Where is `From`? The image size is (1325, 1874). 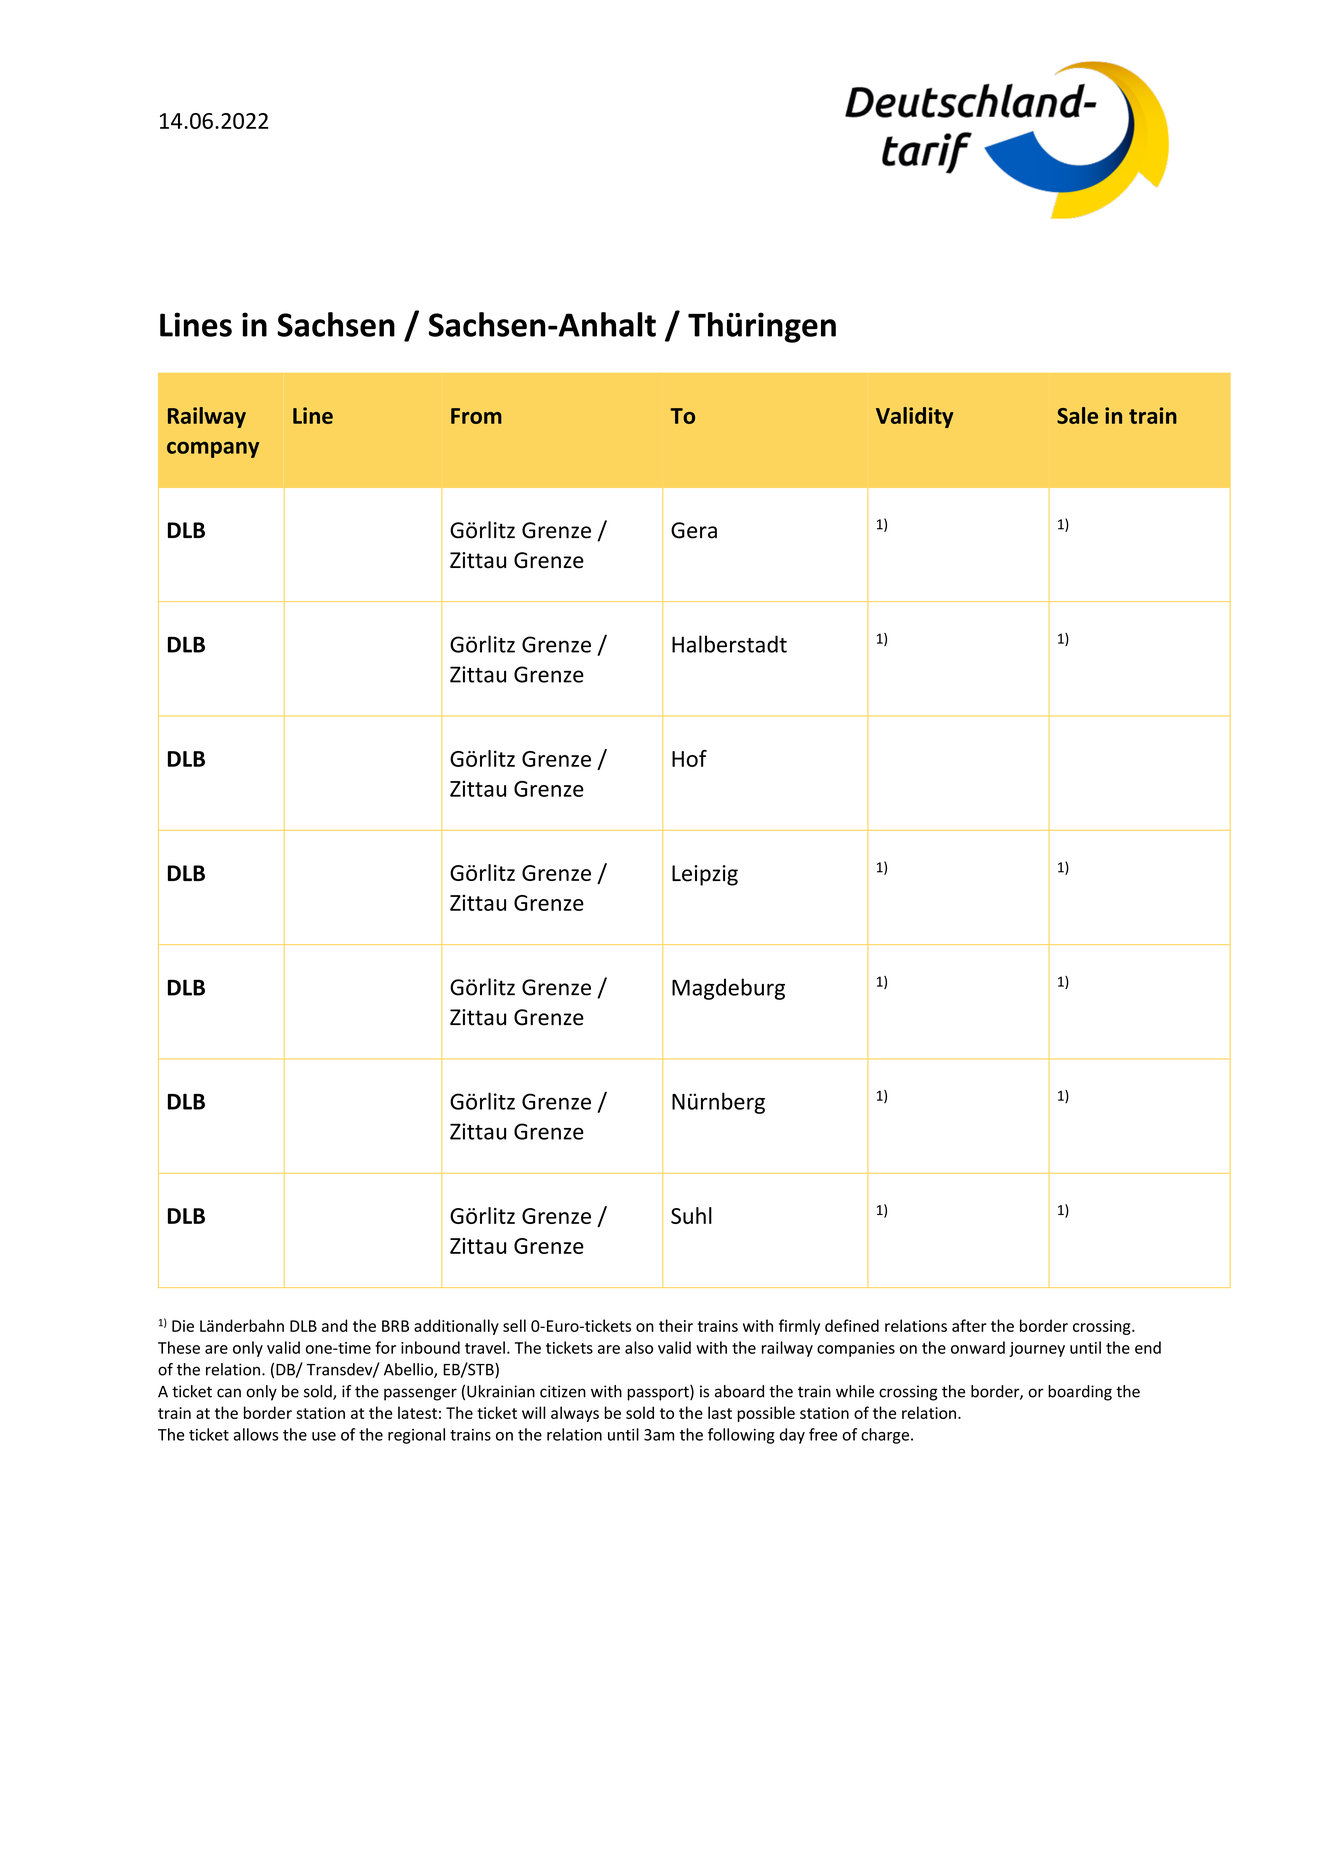
From is located at coordinates (476, 416).
